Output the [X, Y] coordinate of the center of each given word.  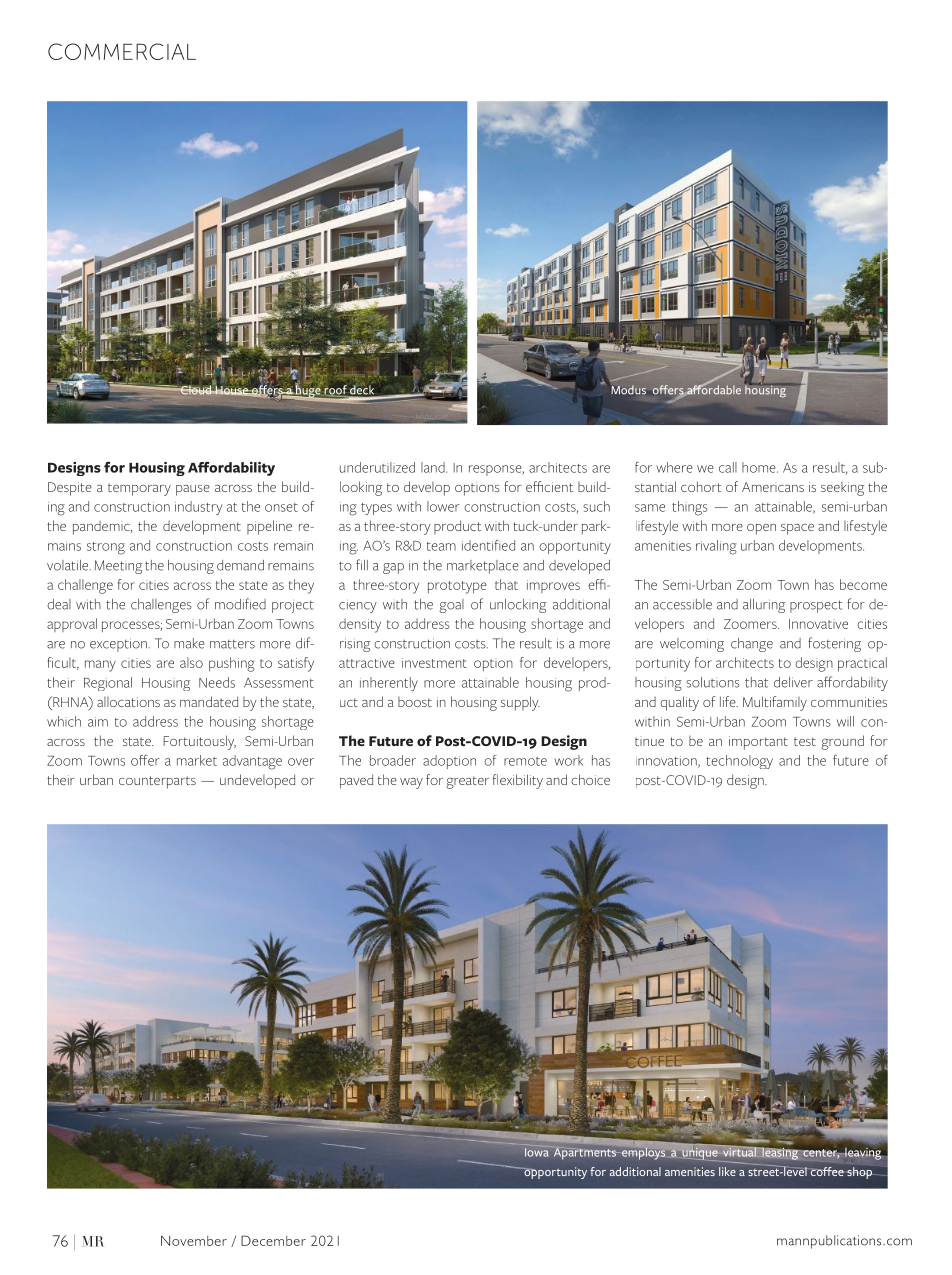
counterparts [157, 782]
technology [739, 762]
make [189, 643]
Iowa [538, 1151]
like [727, 1171]
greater [467, 782]
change [752, 645]
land [434, 467]
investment [434, 663]
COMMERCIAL [122, 51]
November [194, 1240]
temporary [139, 489]
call [728, 467]
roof [336, 391]
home [760, 467]
